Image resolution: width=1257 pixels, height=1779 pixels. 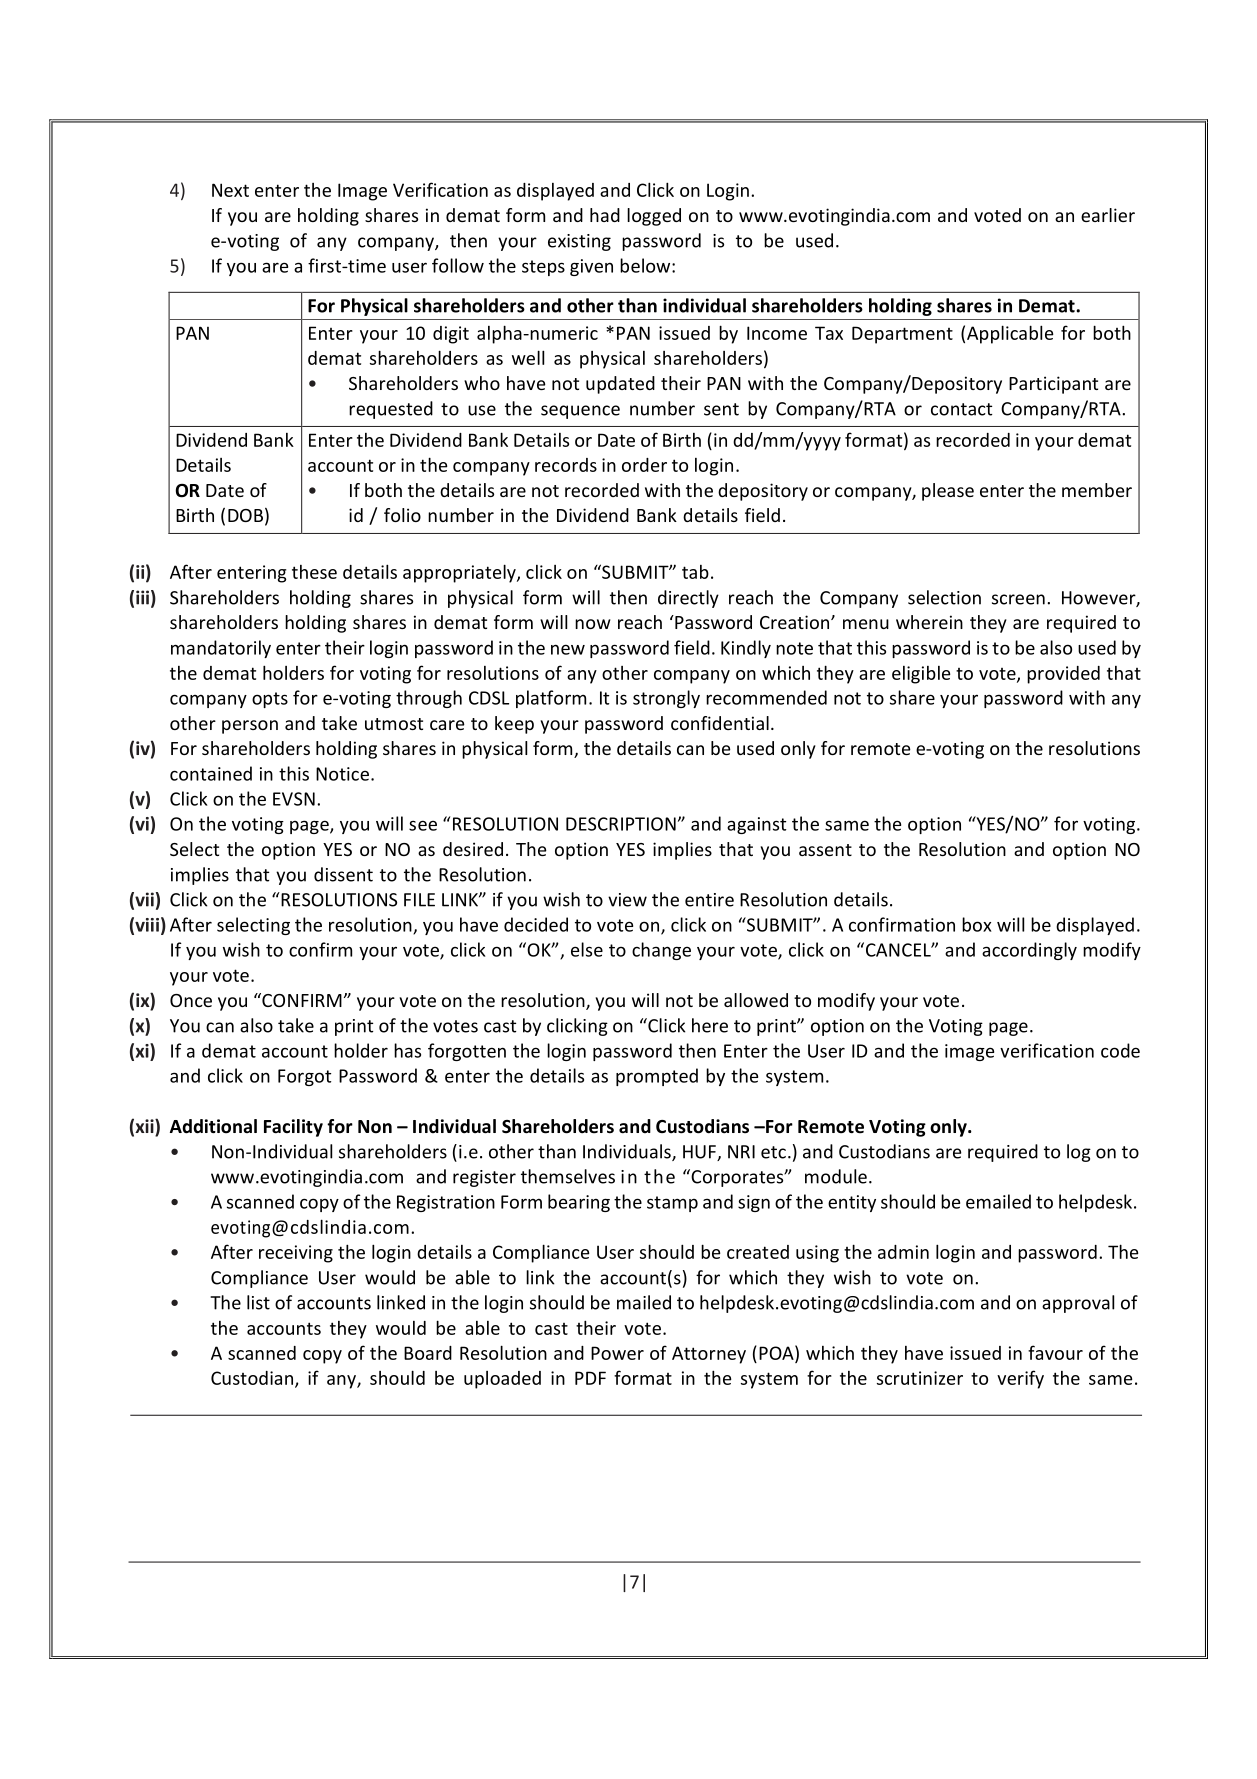 What do you see at coordinates (1108, 215) in the screenshot?
I see `earlier` at bounding box center [1108, 215].
